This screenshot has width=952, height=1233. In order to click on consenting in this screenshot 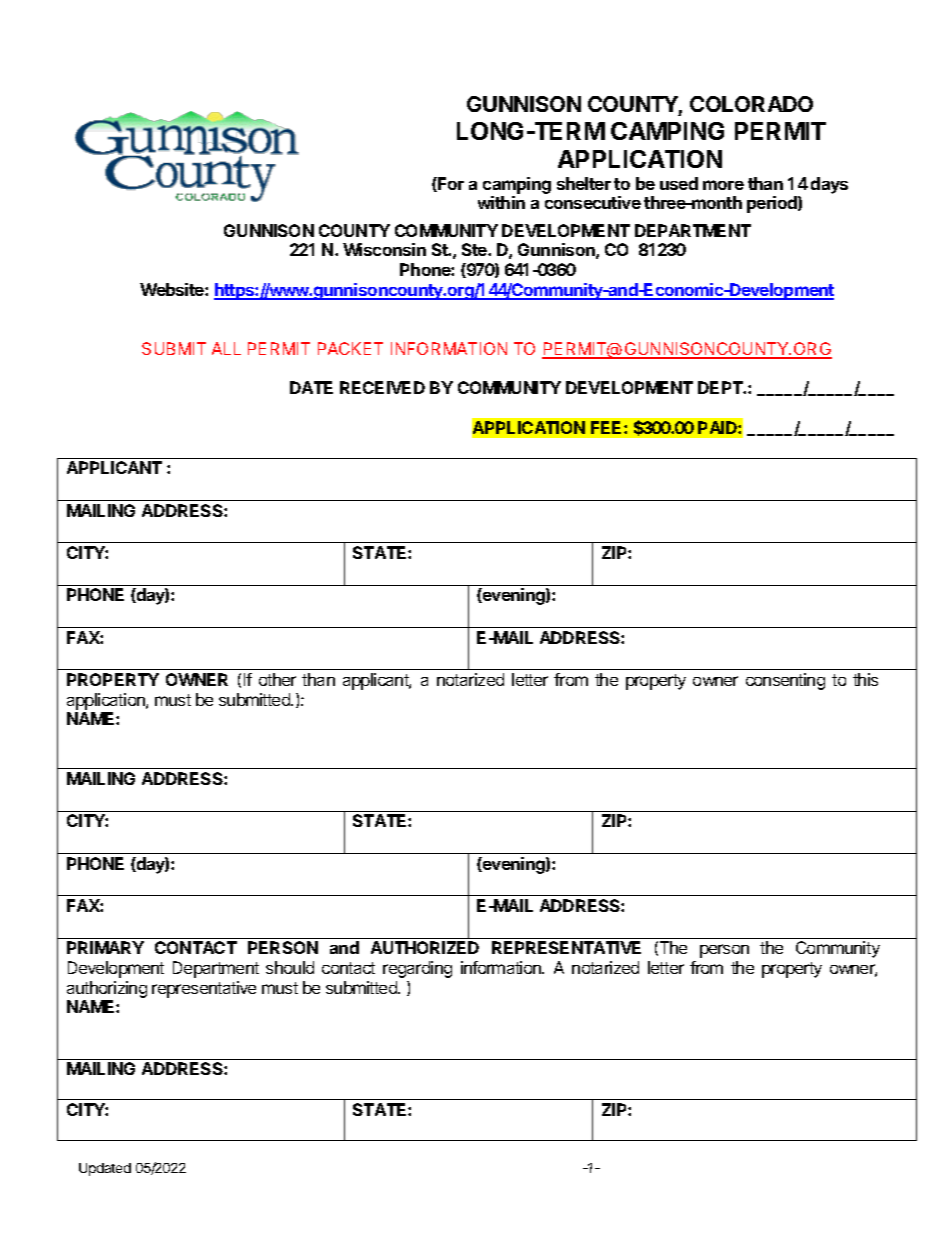, I will do `click(785, 681)`.
